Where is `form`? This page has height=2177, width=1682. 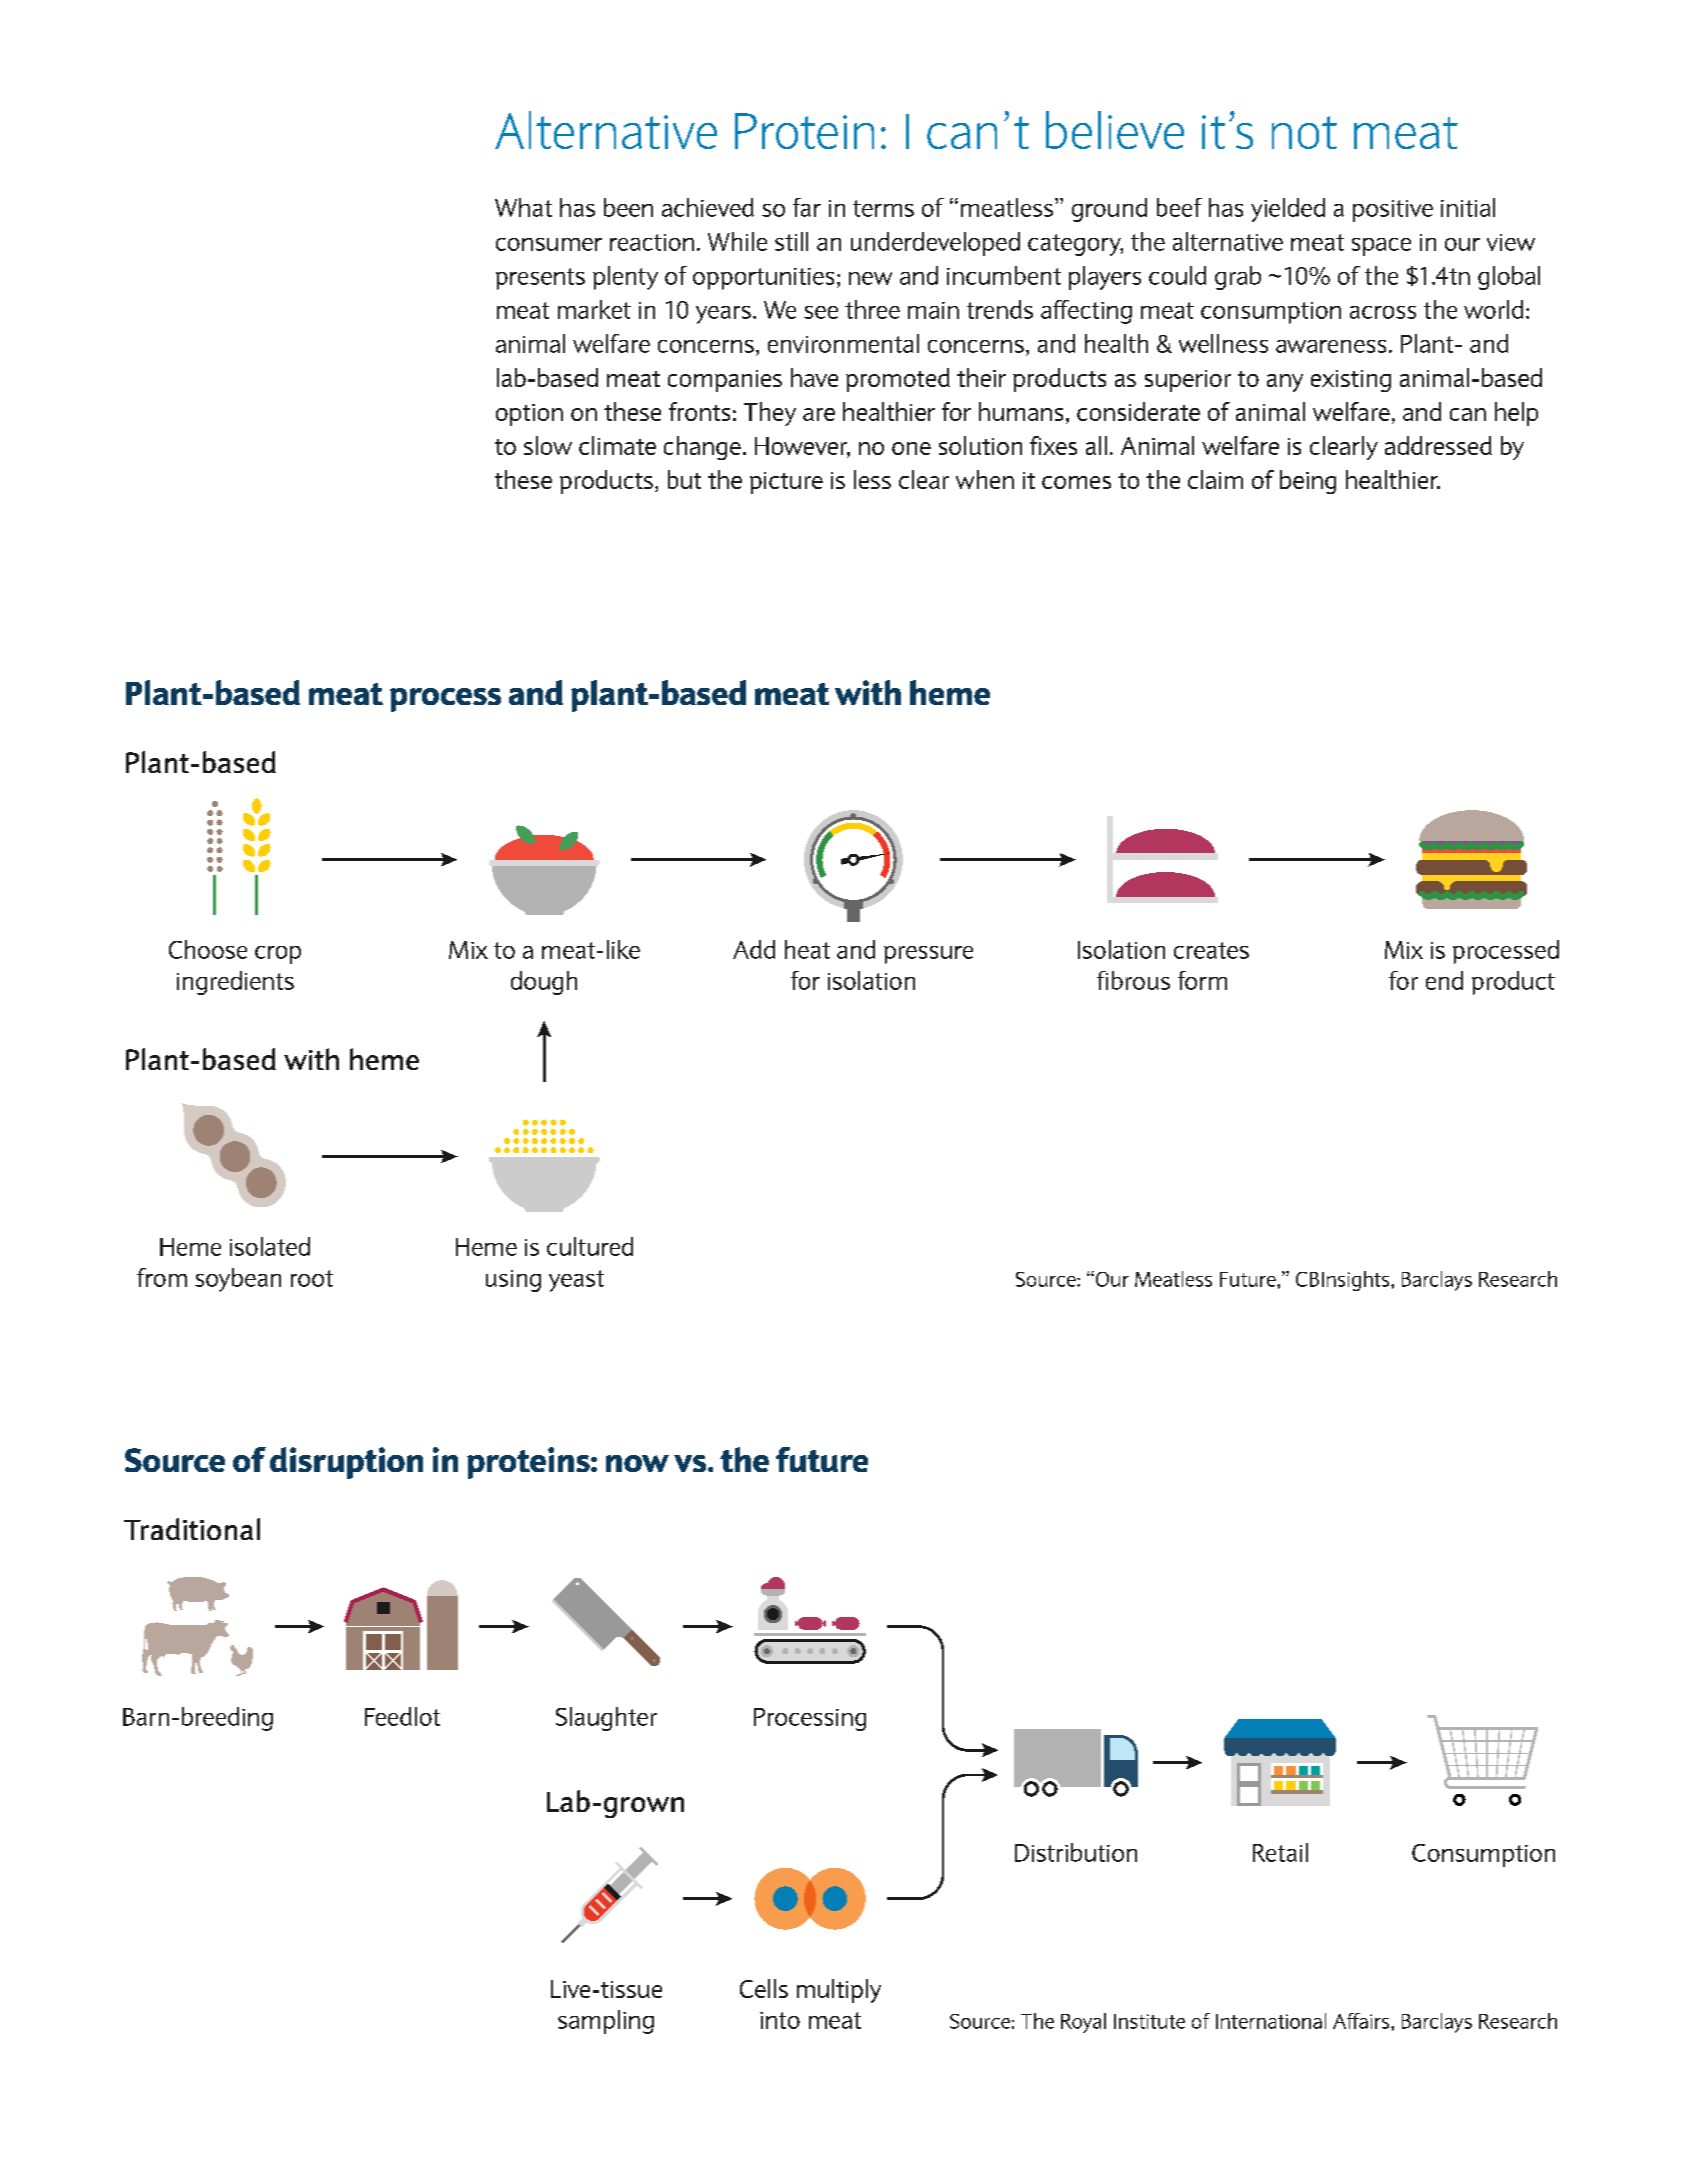 form is located at coordinates (1202, 980).
